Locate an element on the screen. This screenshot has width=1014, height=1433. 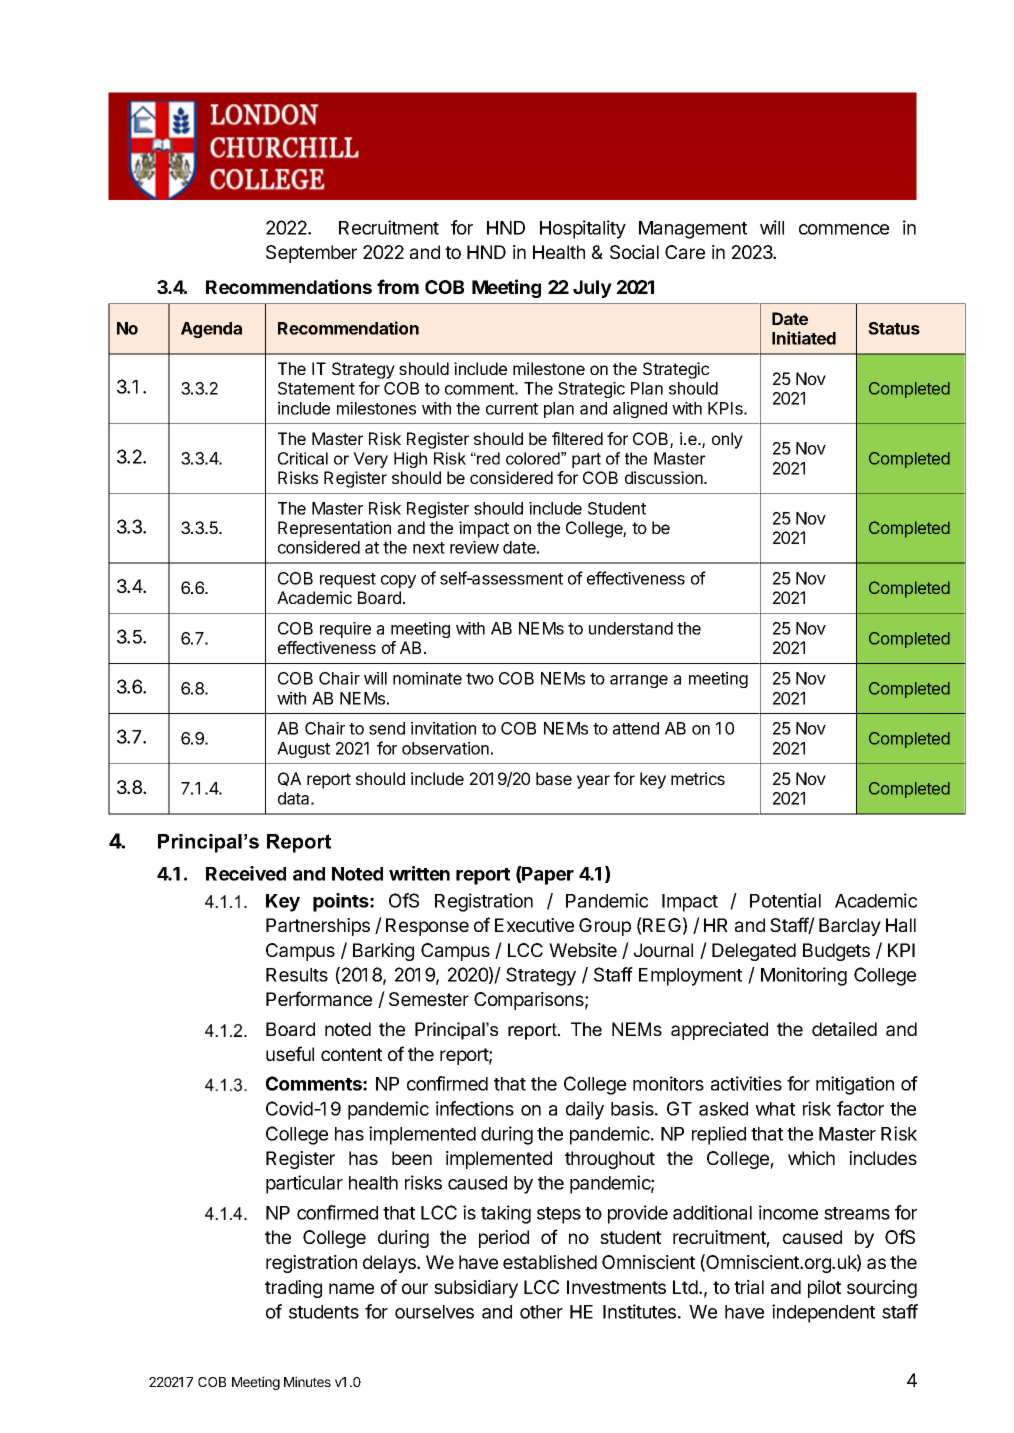
commence is located at coordinates (844, 229).
